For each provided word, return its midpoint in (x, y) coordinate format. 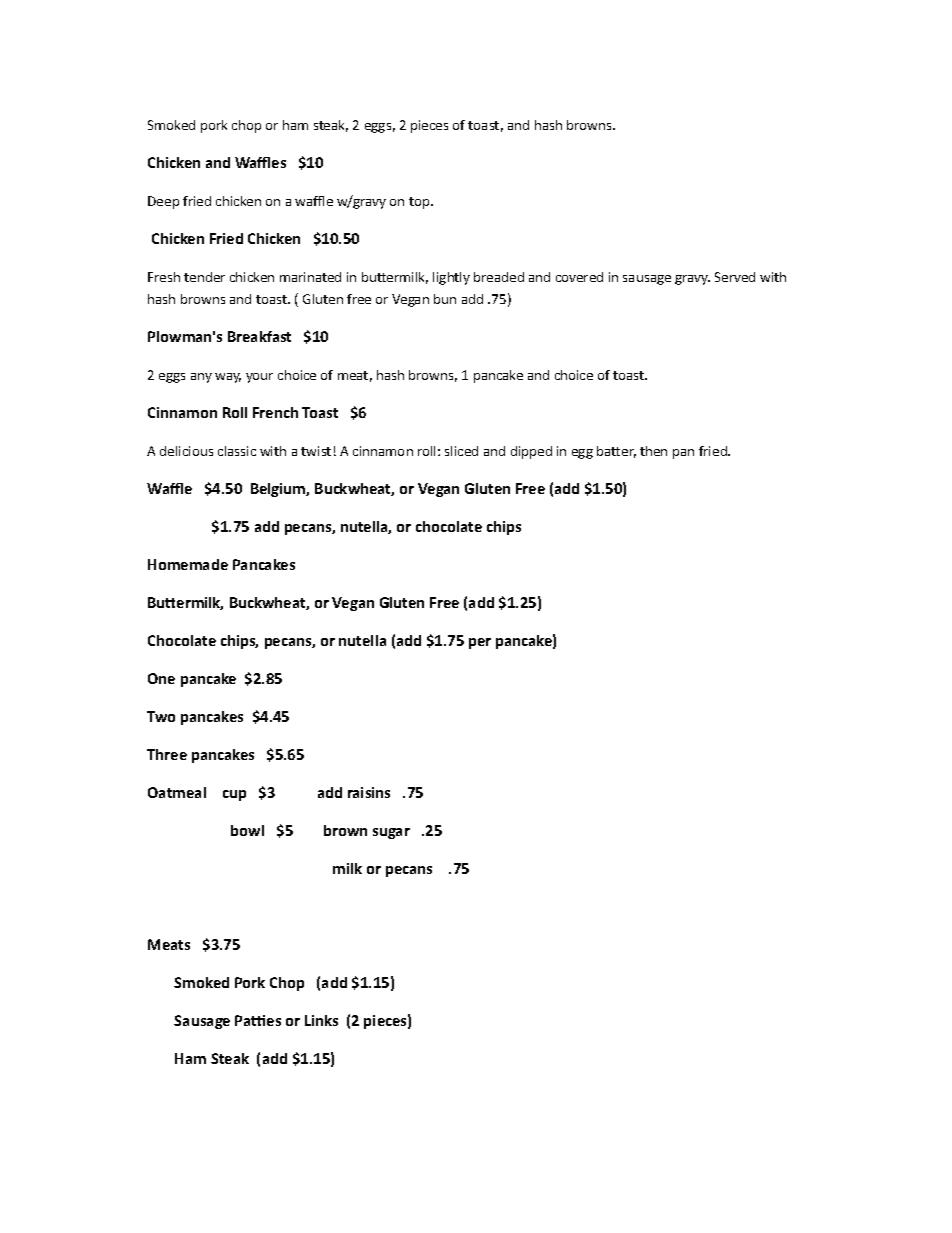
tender (204, 277)
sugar (391, 833)
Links (321, 1020)
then (653, 451)
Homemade (188, 564)
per (480, 643)
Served (735, 277)
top (420, 203)
